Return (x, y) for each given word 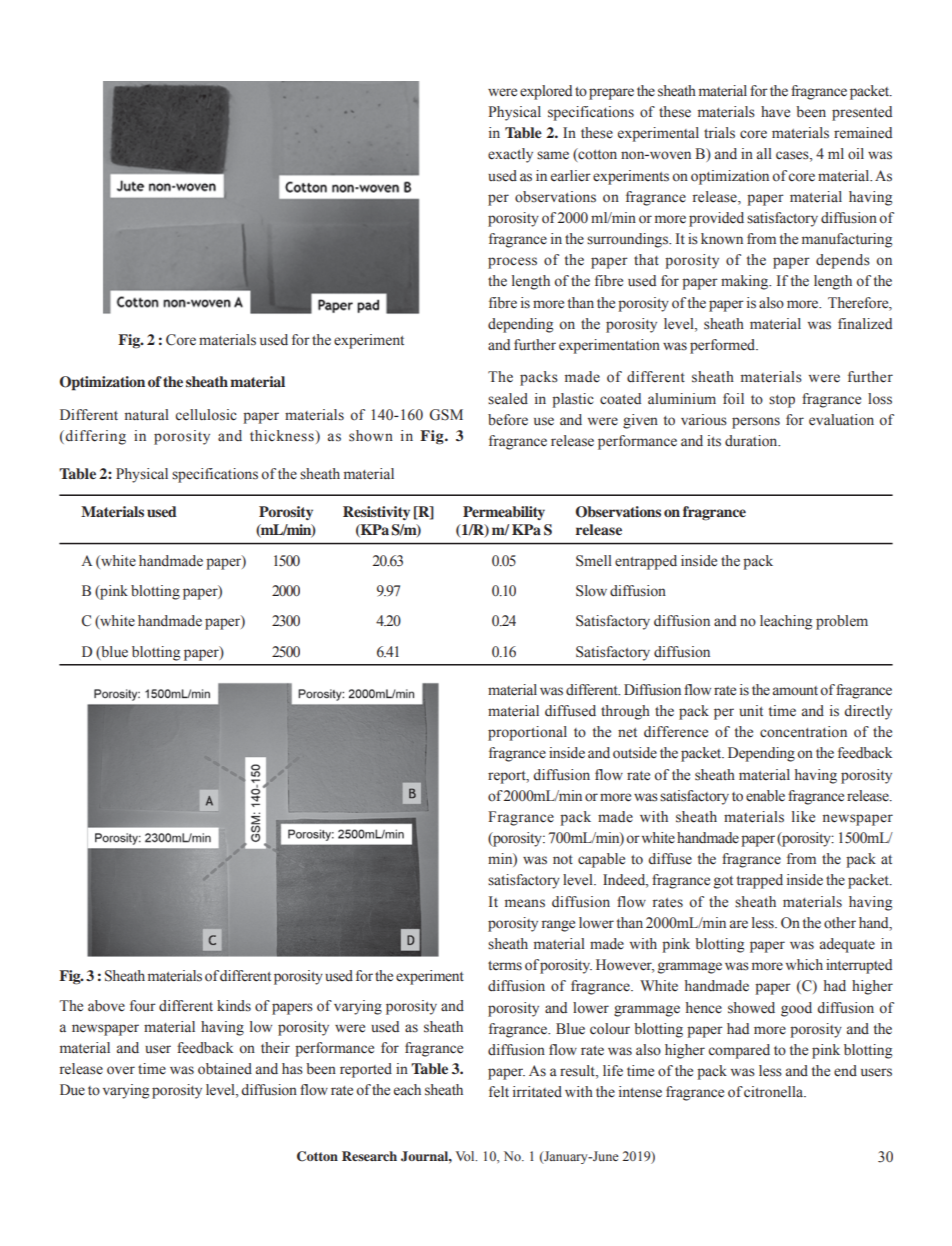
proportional (527, 733)
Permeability (504, 513)
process (512, 263)
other (840, 923)
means (525, 903)
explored (546, 92)
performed (724, 346)
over (121, 1070)
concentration (803, 732)
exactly (510, 155)
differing (94, 437)
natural (147, 414)
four (143, 1006)
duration (752, 441)
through (625, 712)
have (775, 112)
